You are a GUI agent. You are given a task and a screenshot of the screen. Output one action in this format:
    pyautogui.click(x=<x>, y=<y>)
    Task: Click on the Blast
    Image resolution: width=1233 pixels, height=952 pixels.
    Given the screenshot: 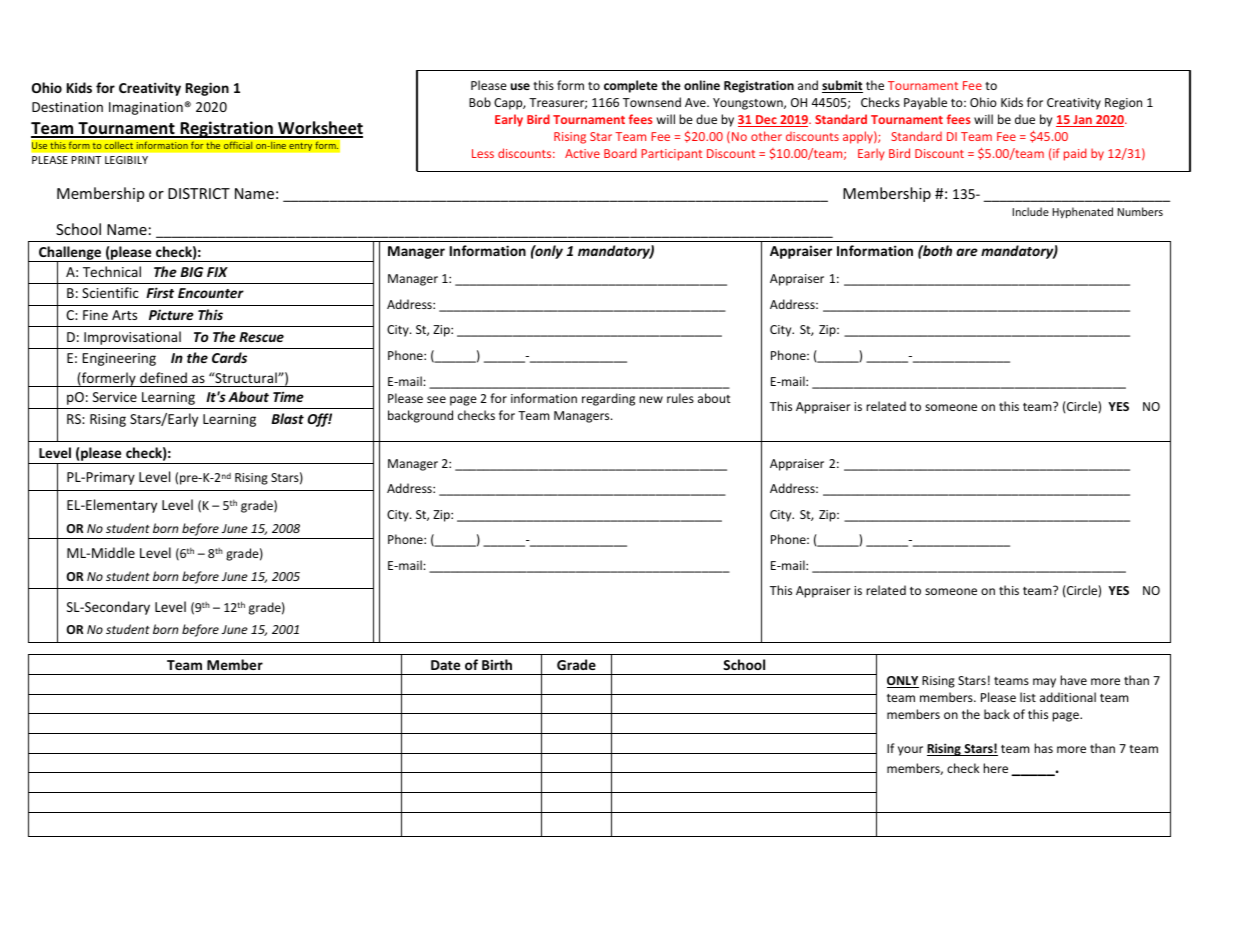 What is the action you would take?
    pyautogui.click(x=287, y=418)
